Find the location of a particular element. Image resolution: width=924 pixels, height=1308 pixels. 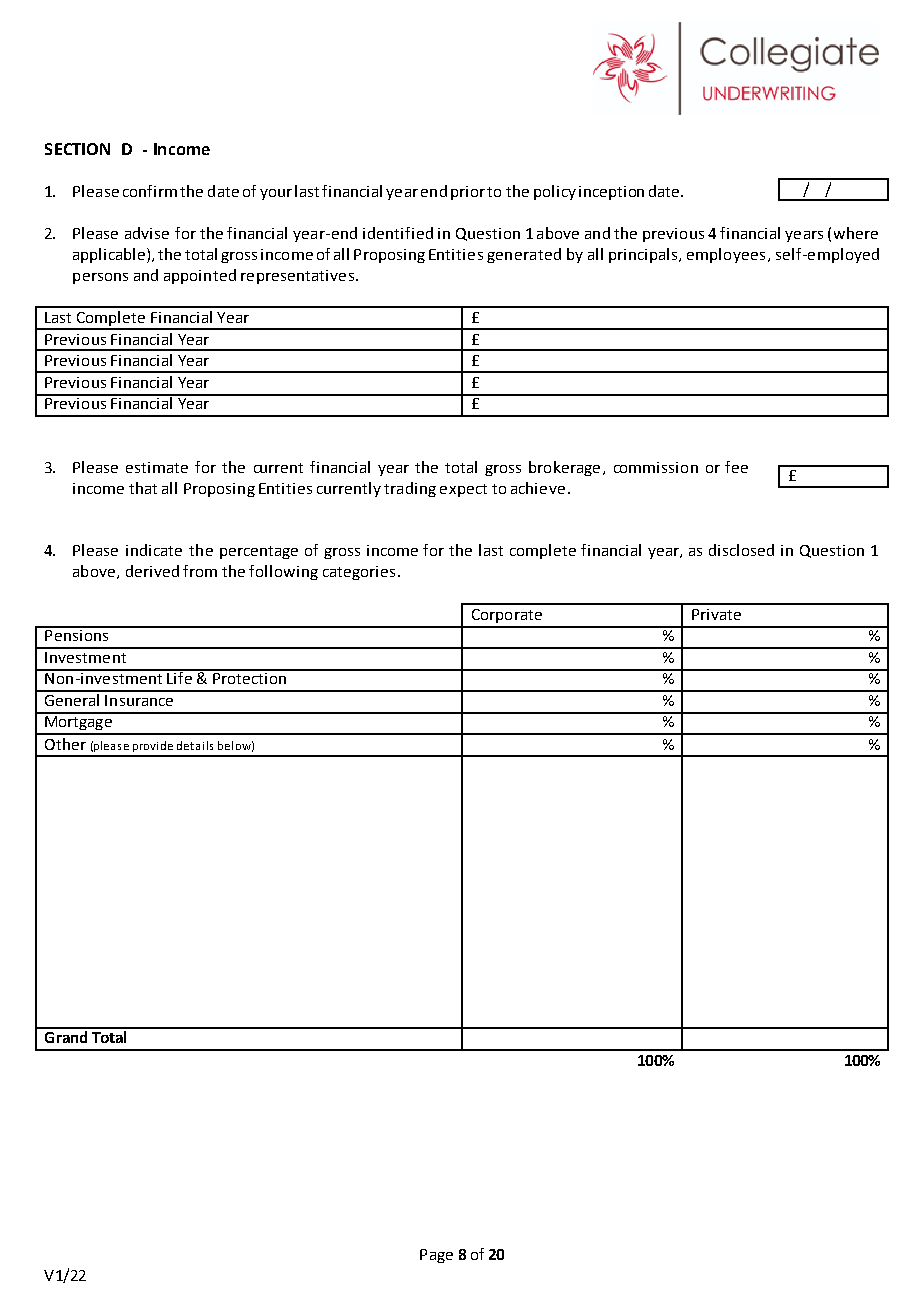

Page is located at coordinates (436, 1256).
